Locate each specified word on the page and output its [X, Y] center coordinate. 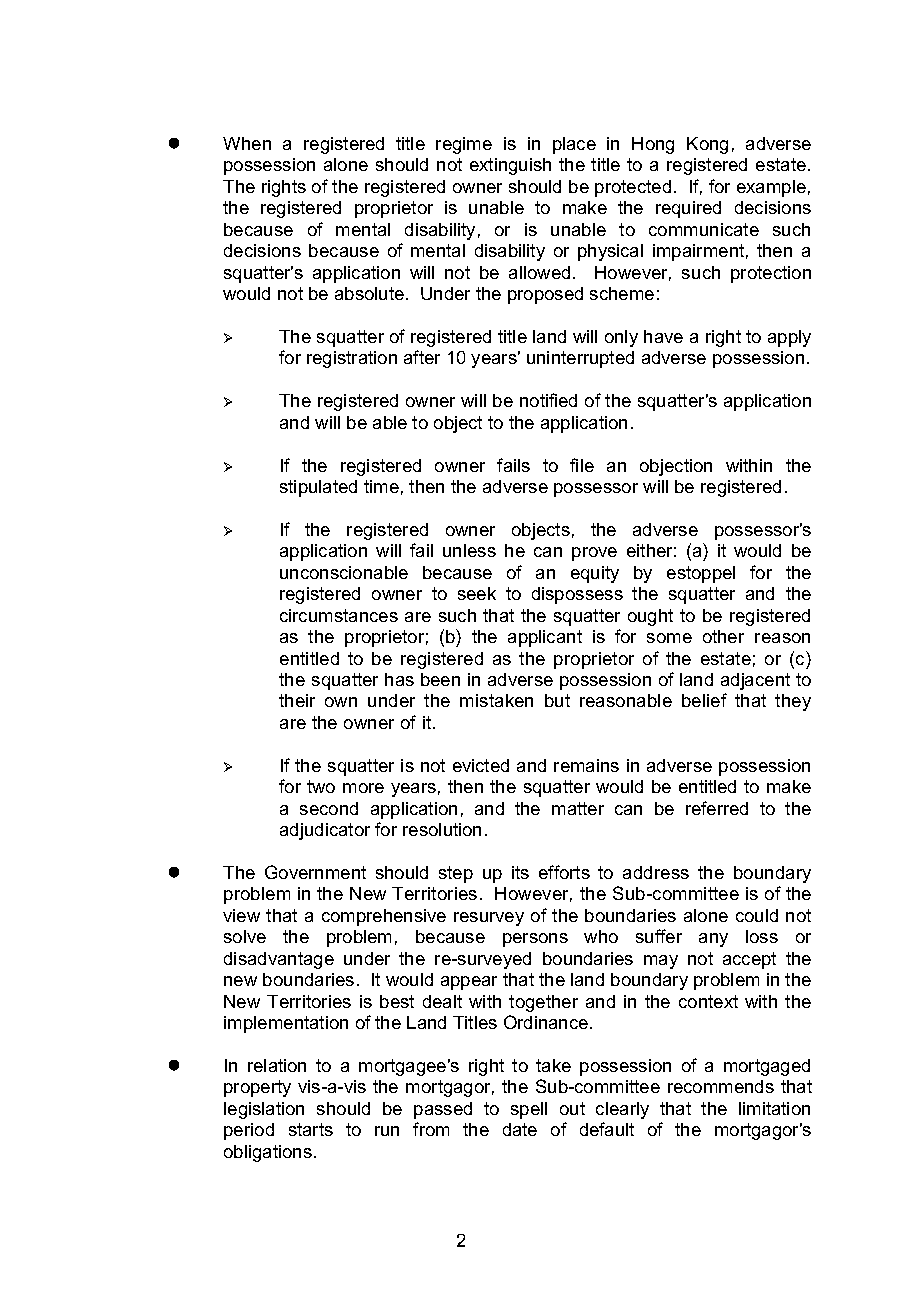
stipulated [318, 488]
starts [311, 1129]
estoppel [701, 574]
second [329, 808]
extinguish [510, 166]
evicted [481, 765]
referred [717, 808]
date [520, 1129]
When [247, 143]
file [582, 465]
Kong [707, 145]
